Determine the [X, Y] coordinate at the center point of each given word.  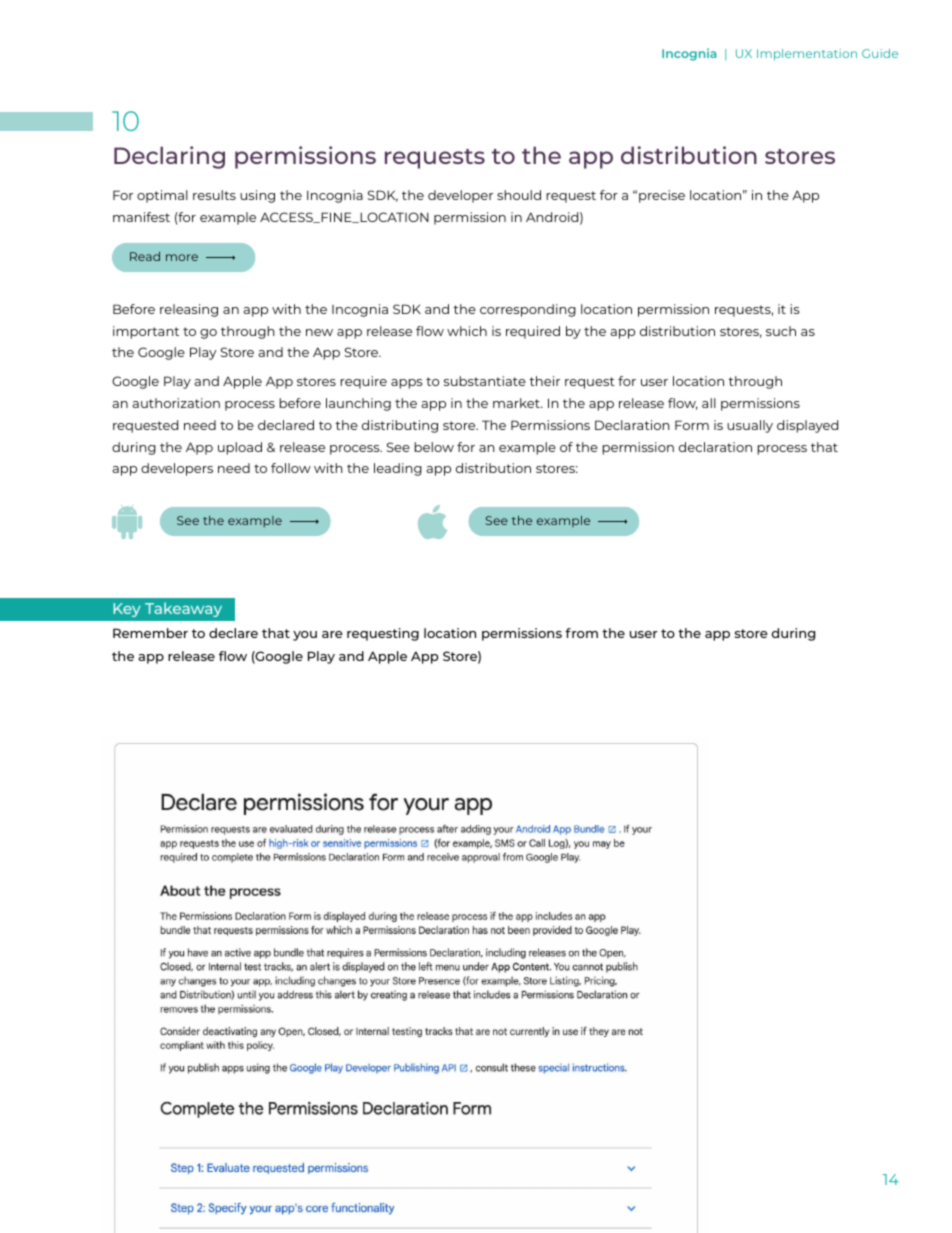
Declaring [169, 157]
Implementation [807, 55]
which [467, 331]
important [146, 332]
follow [291, 468]
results [214, 195]
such [781, 331]
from [581, 633]
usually [750, 426]
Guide [880, 53]
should [519, 195]
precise [662, 196]
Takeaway [183, 609]
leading [398, 469]
